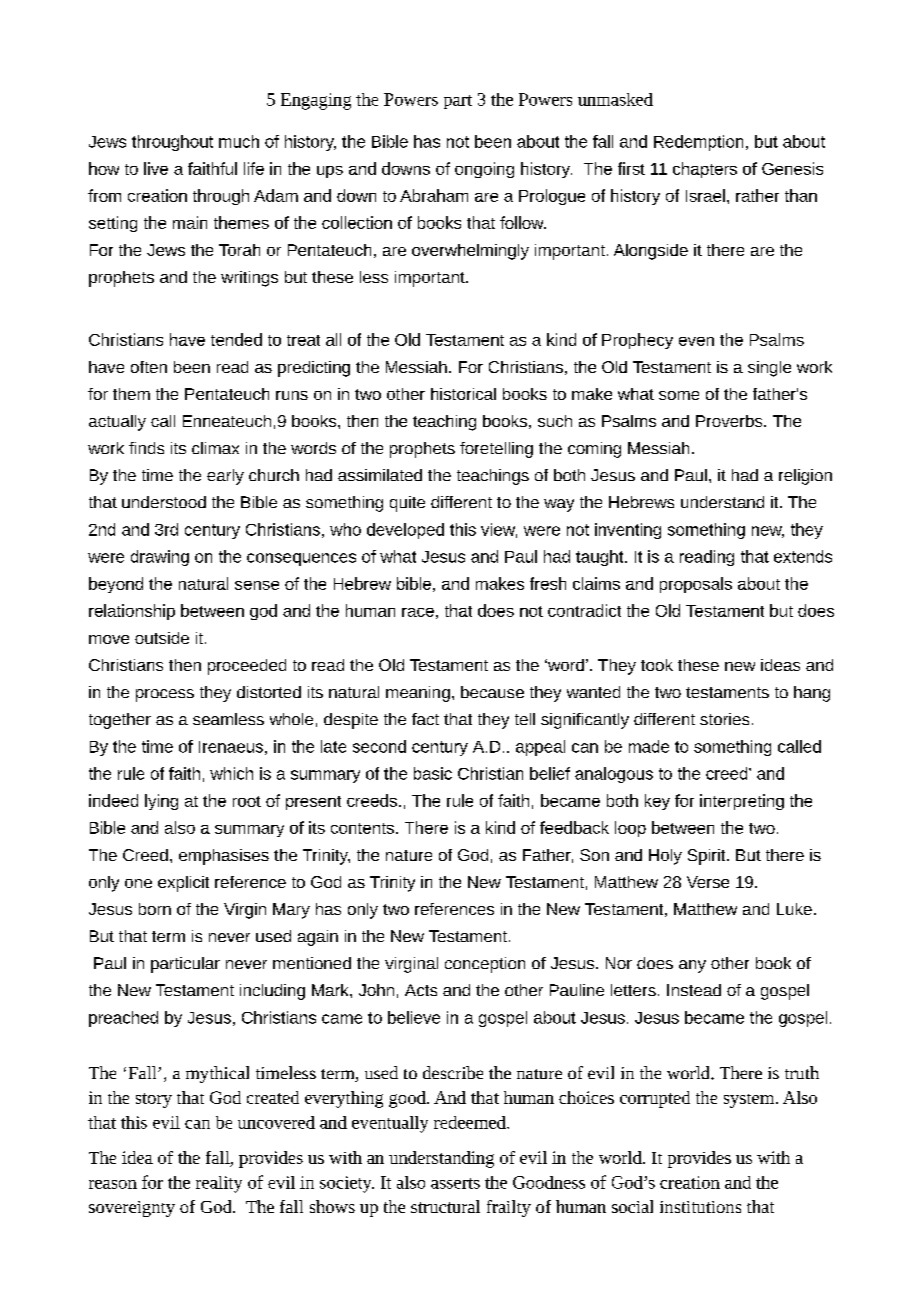  I want to click on Proverbs, so click(730, 421).
